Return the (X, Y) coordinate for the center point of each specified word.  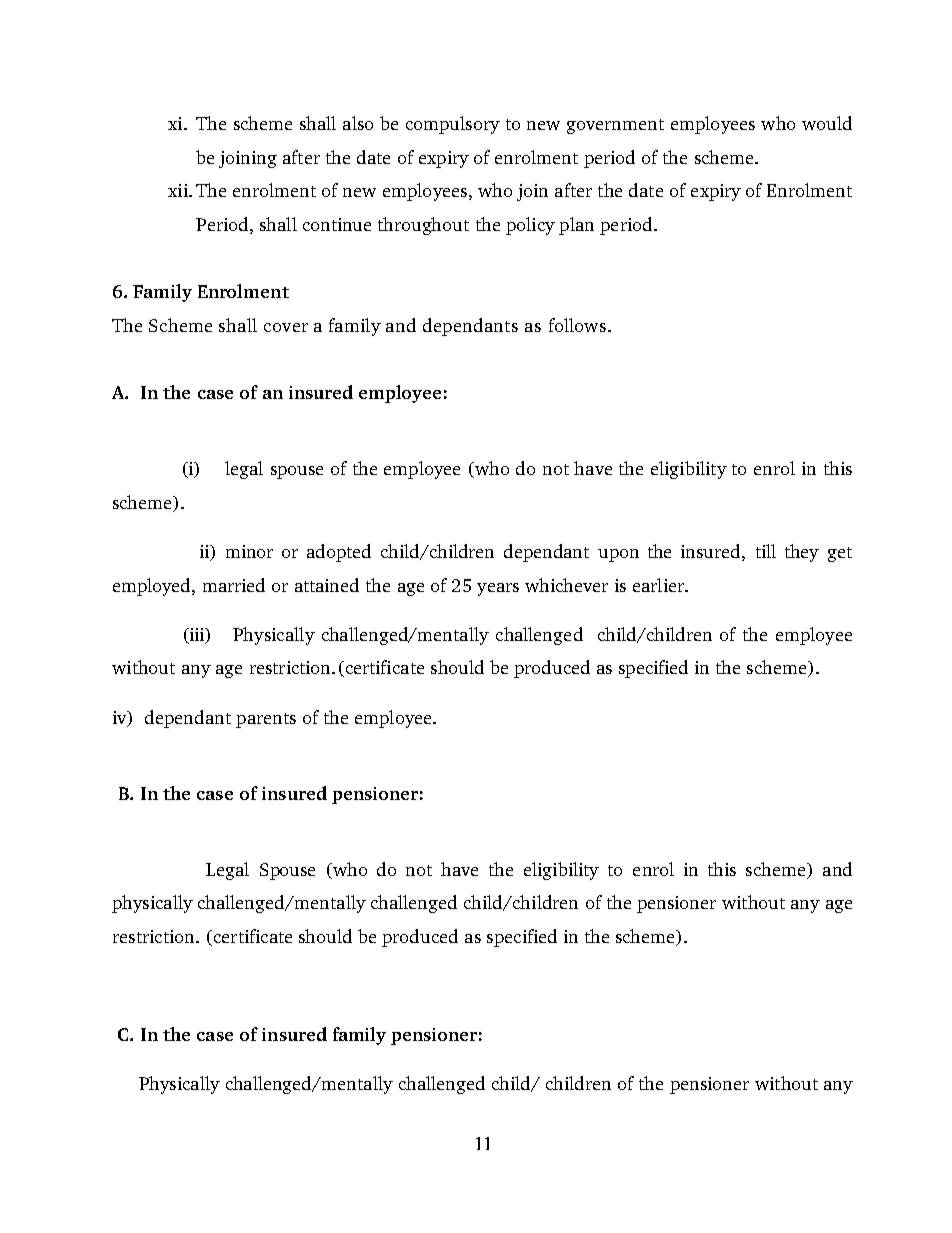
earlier (659, 585)
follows (579, 325)
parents (266, 720)
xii (179, 190)
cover (286, 327)
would (827, 123)
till (766, 551)
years (498, 589)
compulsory (453, 125)
